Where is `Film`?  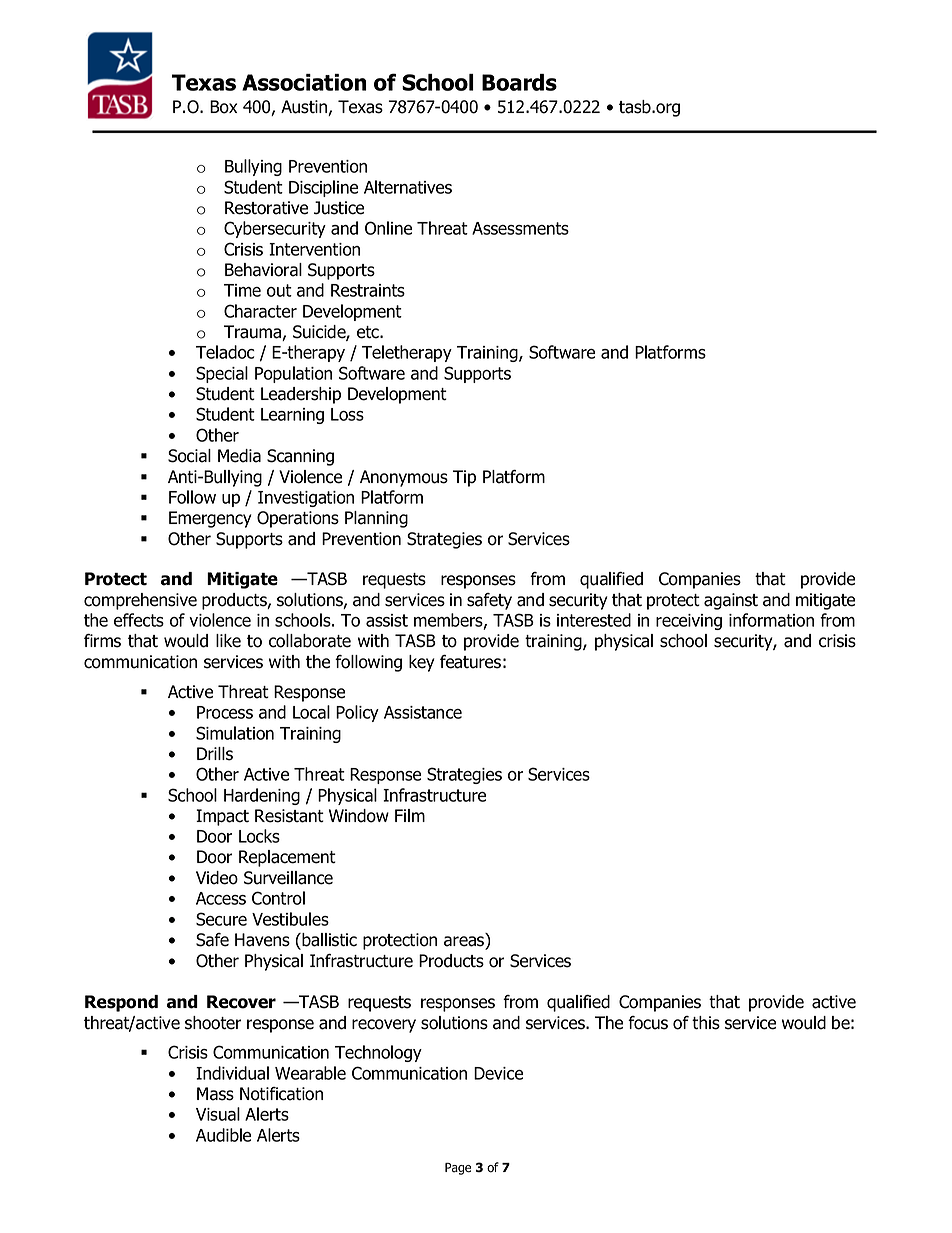
Film is located at coordinates (410, 815).
